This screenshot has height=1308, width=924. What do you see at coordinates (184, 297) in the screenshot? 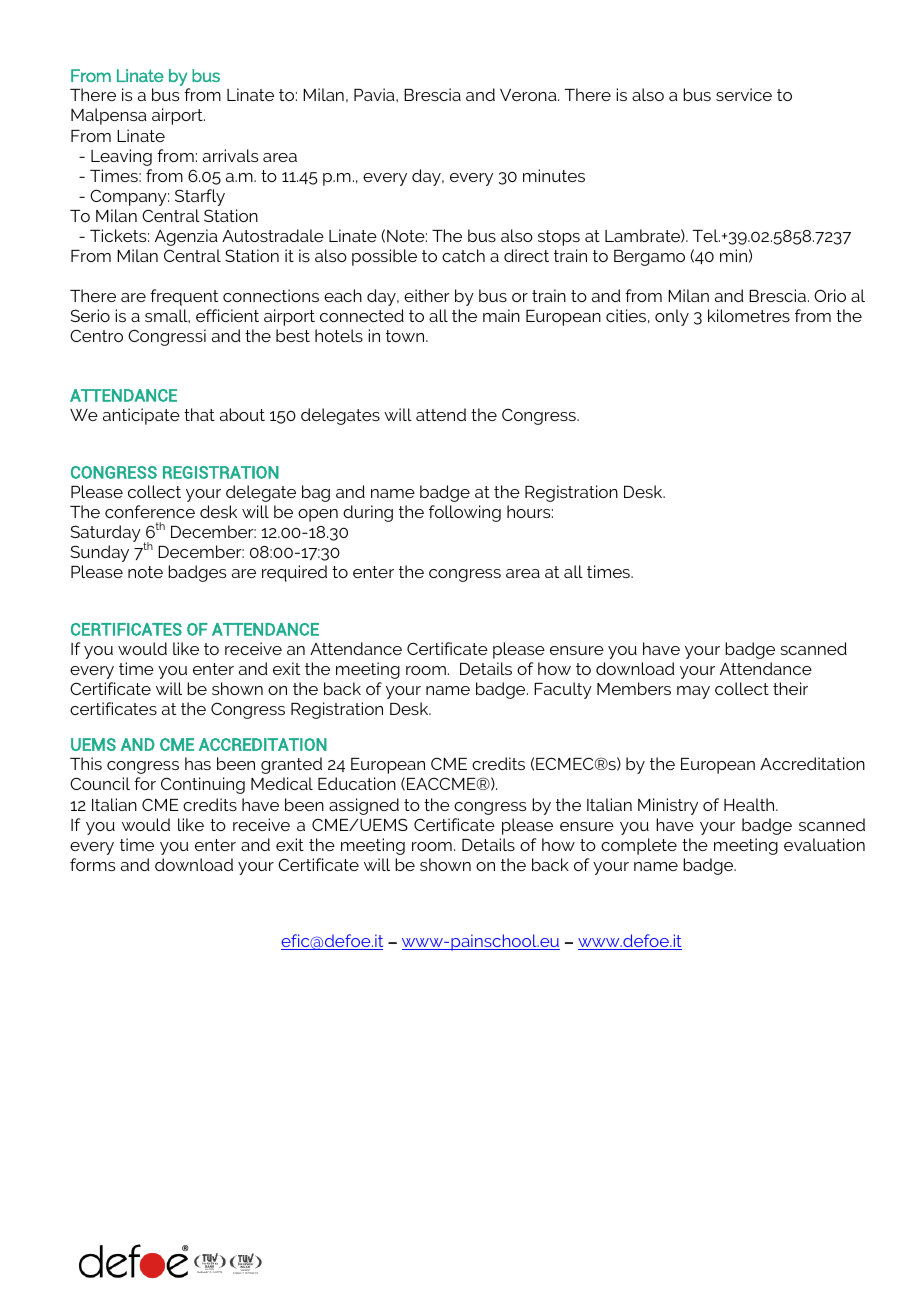
I see `frequent` at bounding box center [184, 297].
